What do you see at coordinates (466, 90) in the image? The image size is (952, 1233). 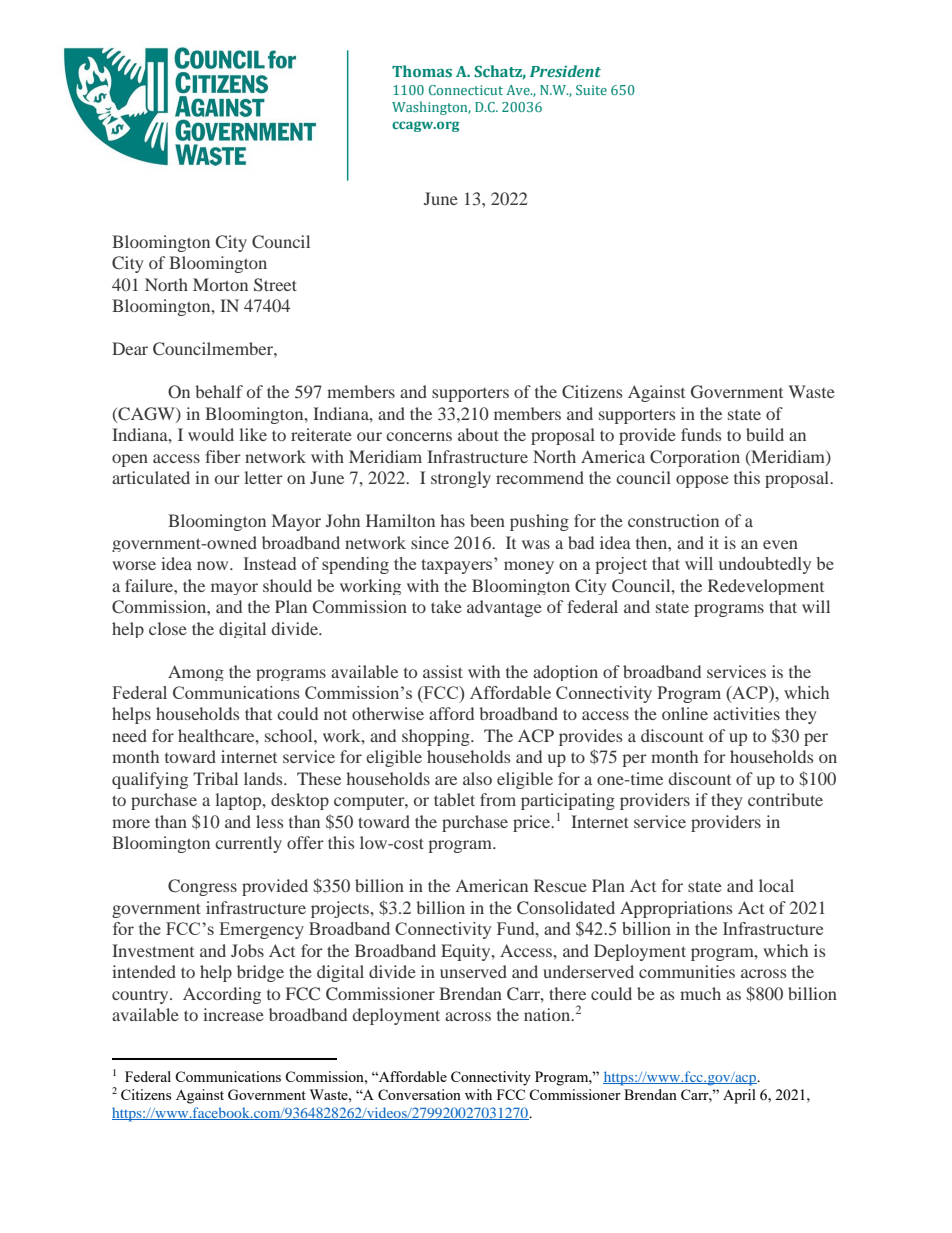 I see `Connecticut` at bounding box center [466, 90].
